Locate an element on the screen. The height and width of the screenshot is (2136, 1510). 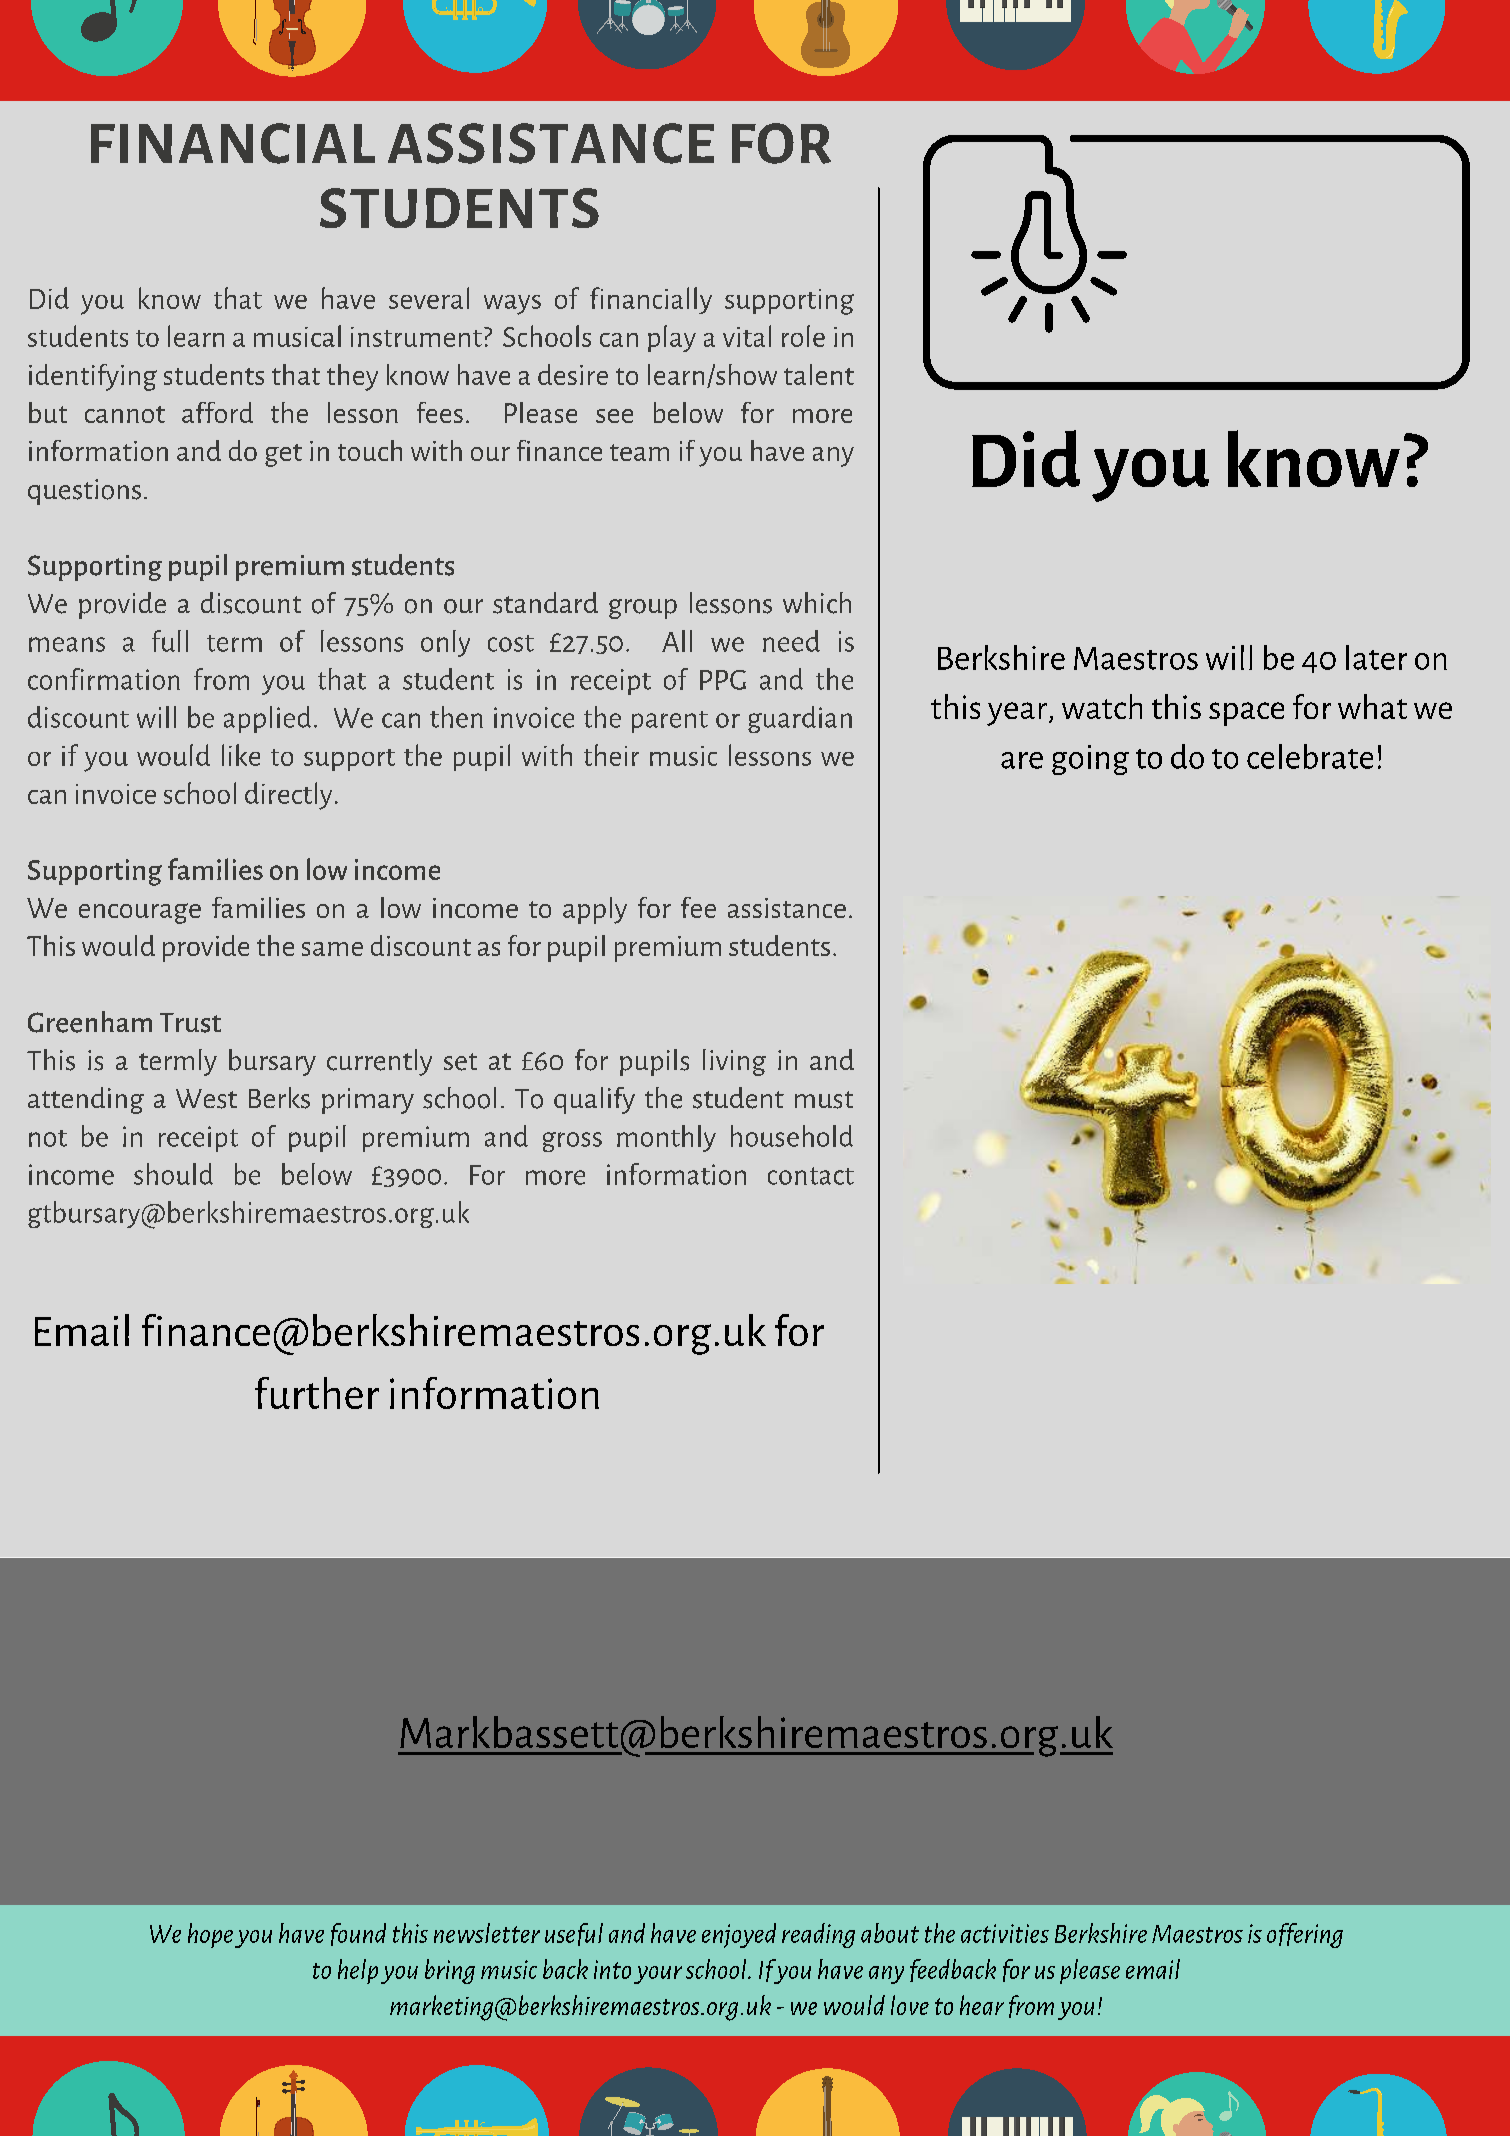
household is located at coordinates (792, 1136).
